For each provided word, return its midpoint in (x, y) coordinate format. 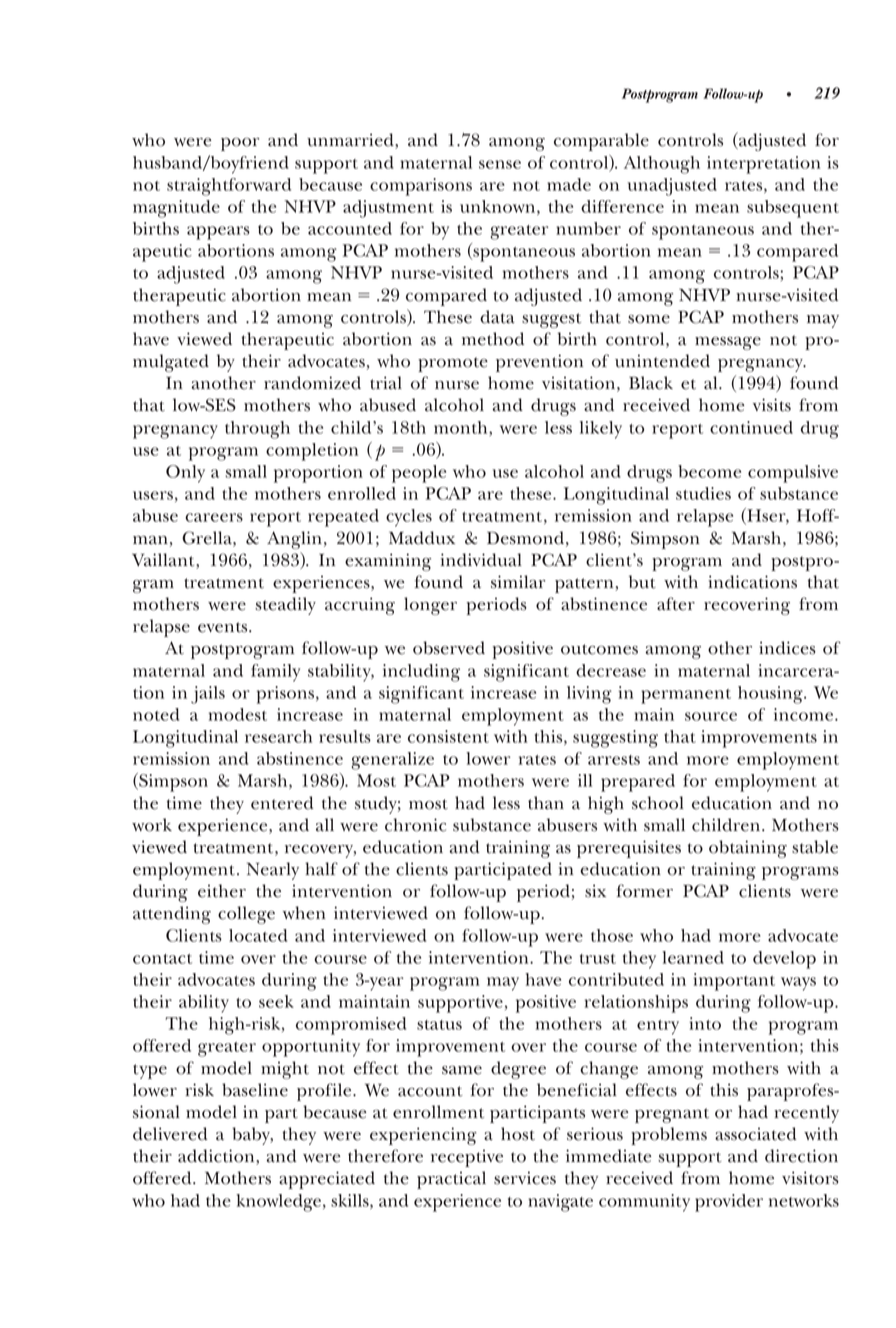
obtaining (748, 849)
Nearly (273, 871)
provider (729, 1203)
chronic (415, 825)
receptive (467, 1158)
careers (214, 517)
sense (500, 164)
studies (703, 493)
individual (481, 560)
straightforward (229, 187)
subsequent (793, 209)
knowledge (278, 1203)
